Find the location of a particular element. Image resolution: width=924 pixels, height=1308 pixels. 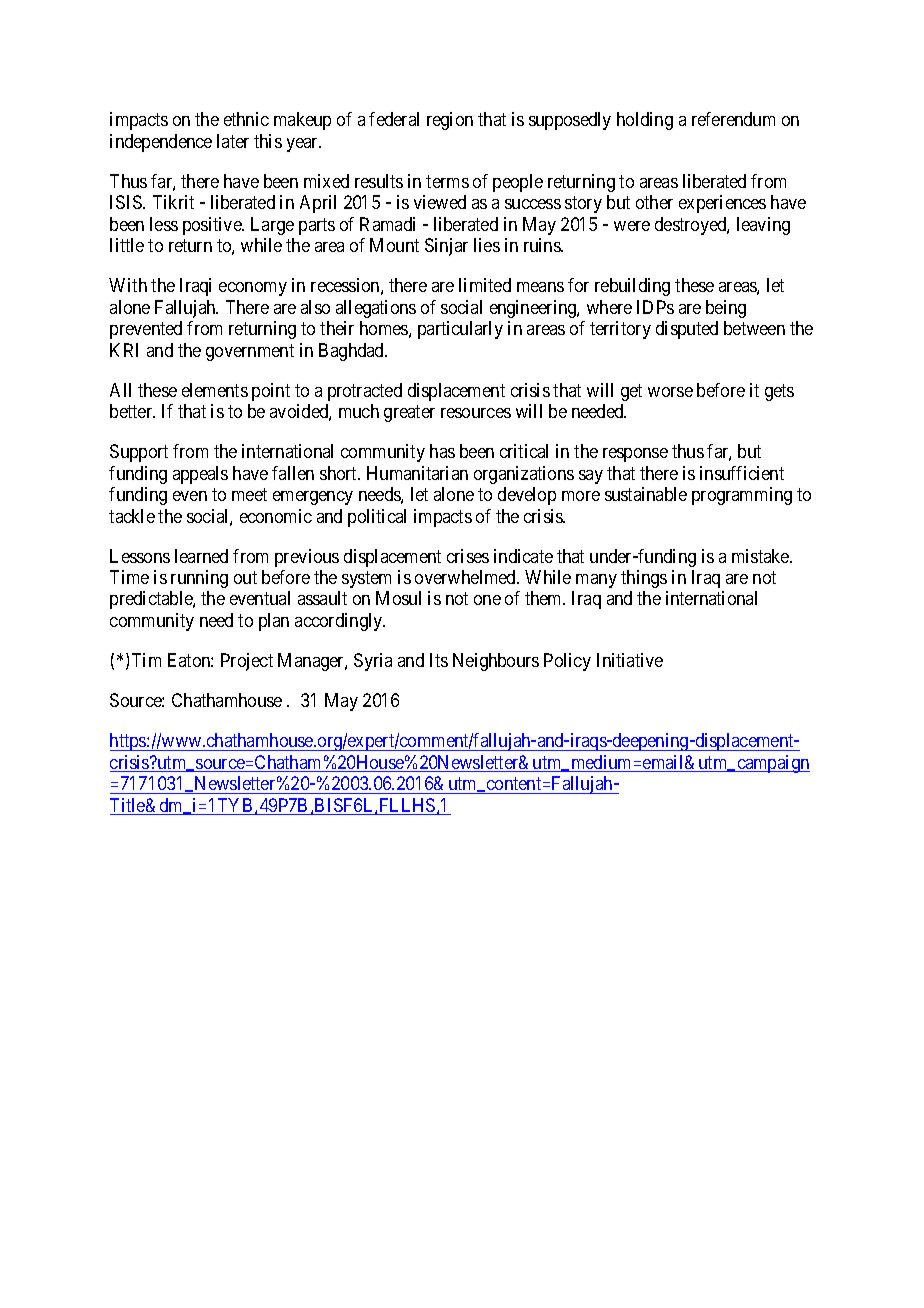

Sinjar is located at coordinates (446, 247).
